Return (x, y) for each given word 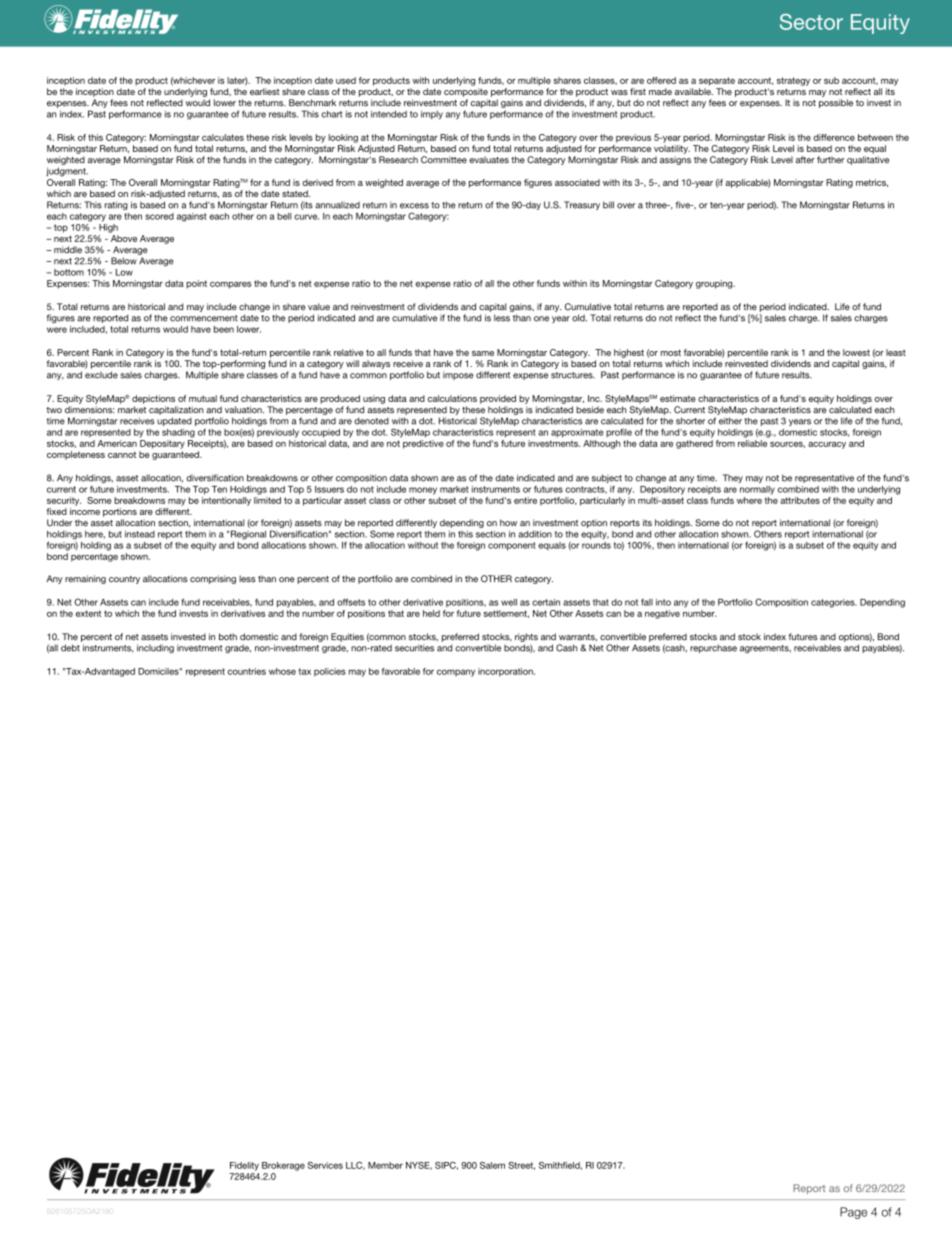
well (509, 602)
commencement (204, 318)
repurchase (713, 648)
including (155, 648)
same (483, 353)
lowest (856, 352)
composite (466, 92)
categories (834, 603)
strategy (793, 81)
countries (247, 671)
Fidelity (244, 1166)
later (237, 81)
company (456, 673)
